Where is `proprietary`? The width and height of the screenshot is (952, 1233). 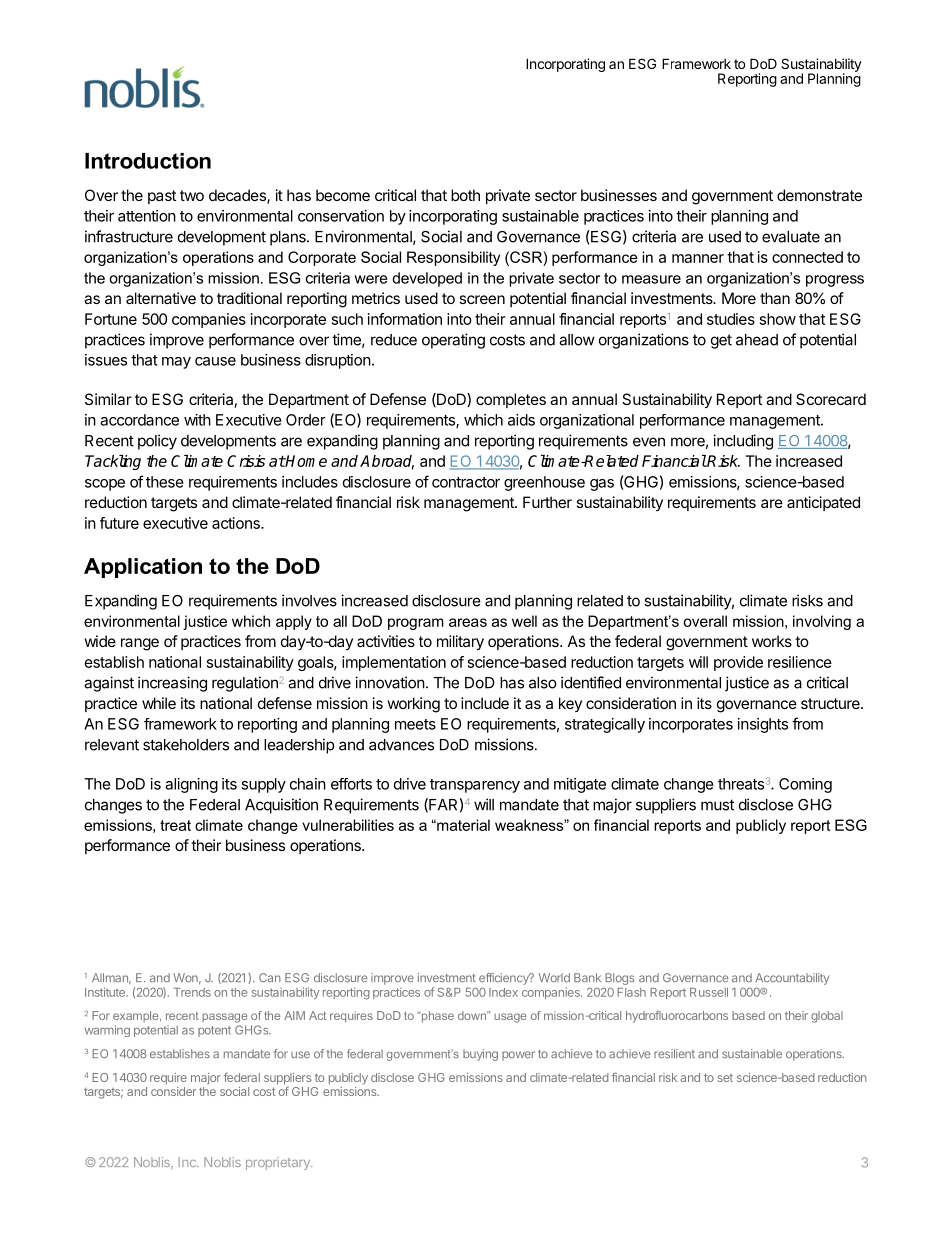 proprietary is located at coordinates (279, 1163).
